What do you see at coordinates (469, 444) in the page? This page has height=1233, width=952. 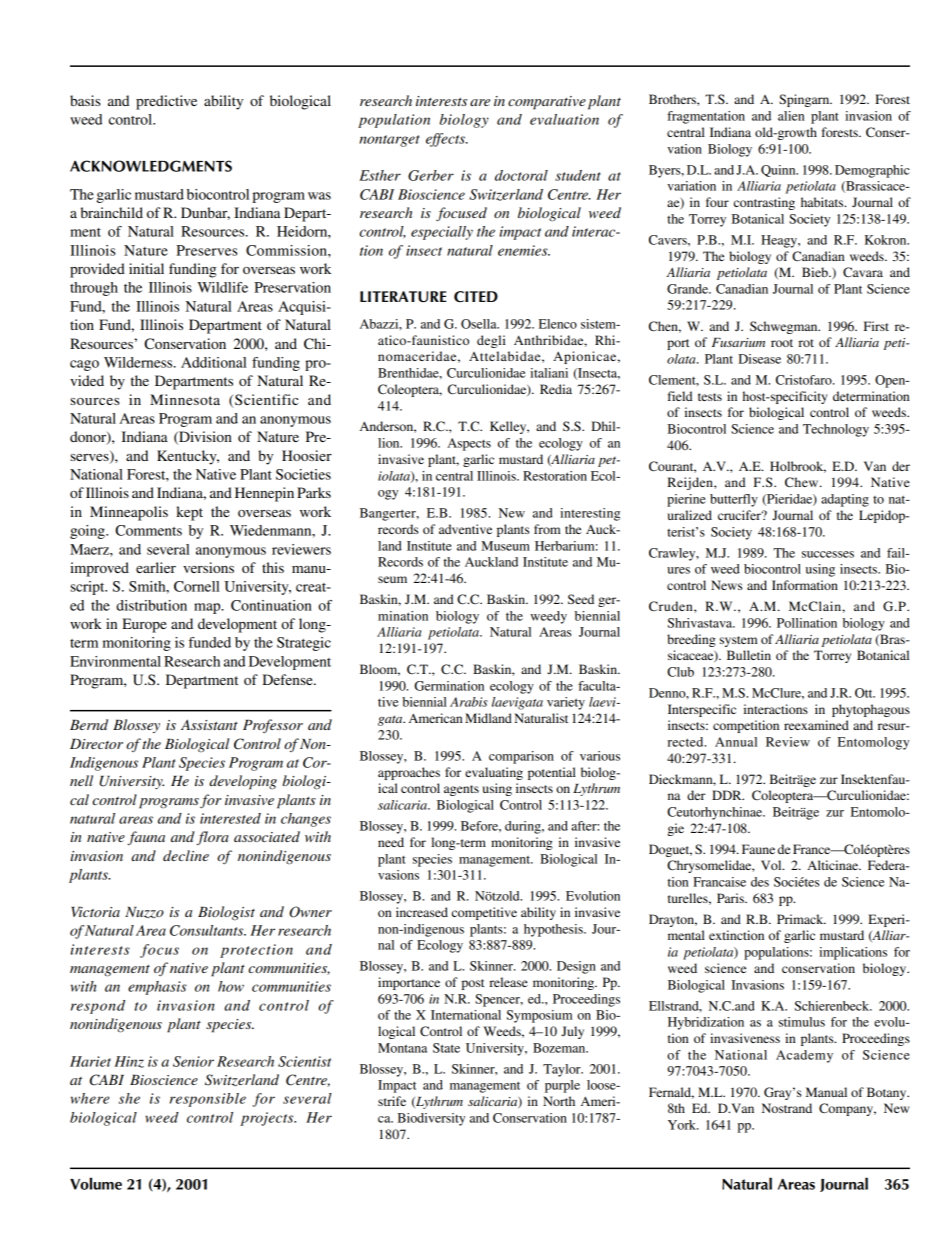 I see `Aspects` at bounding box center [469, 444].
